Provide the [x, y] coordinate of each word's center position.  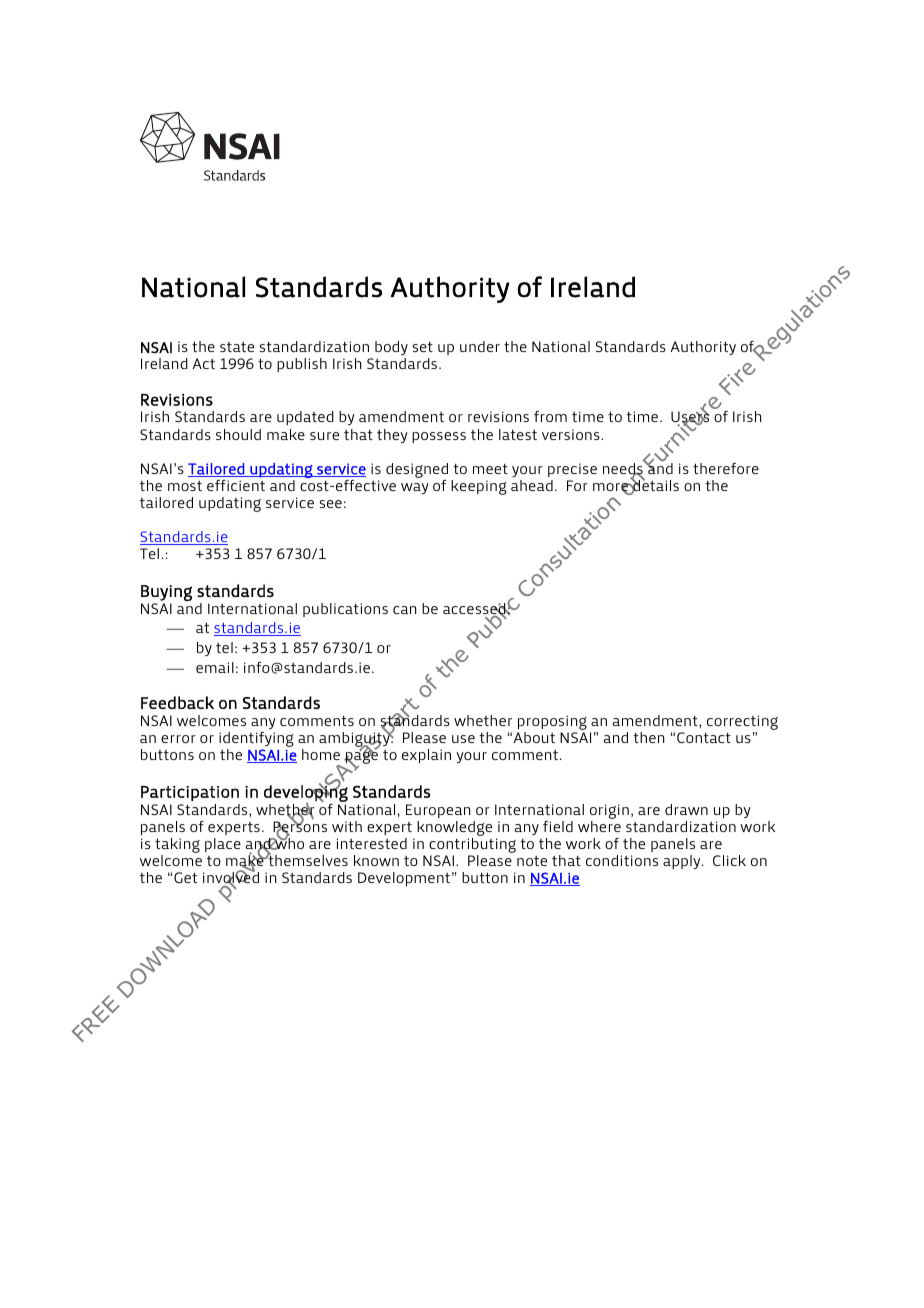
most [185, 486]
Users [690, 417]
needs [624, 469]
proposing [552, 724]
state [237, 347]
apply [683, 862]
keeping [478, 487]
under [480, 346]
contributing [472, 847]
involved [231, 878]
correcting [742, 724]
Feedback [177, 702]
